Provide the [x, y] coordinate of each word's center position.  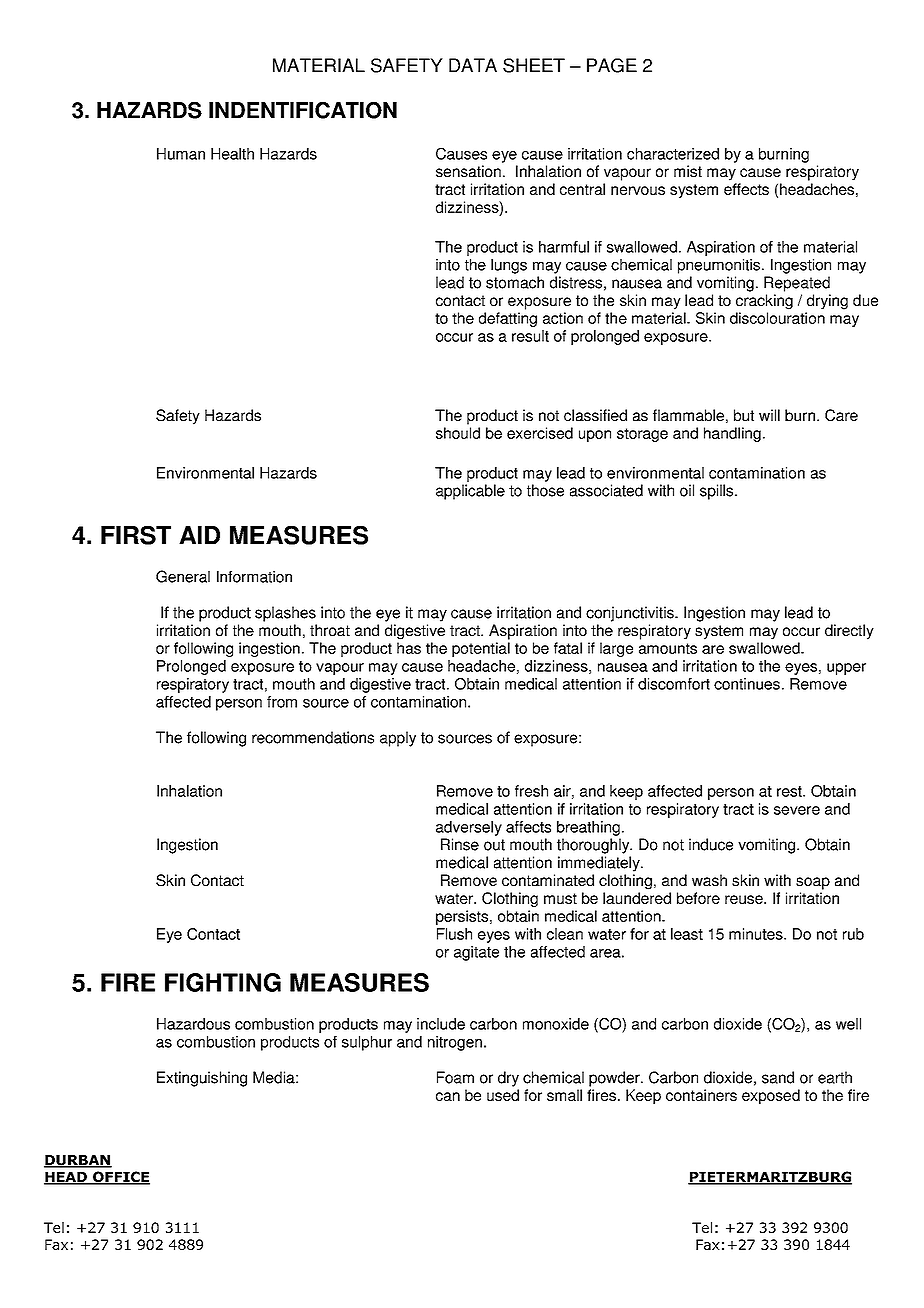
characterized [673, 154]
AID [199, 535]
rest [790, 791]
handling [732, 434]
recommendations [313, 737]
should [458, 433]
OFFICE [120, 1178]
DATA [473, 65]
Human [181, 154]
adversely [469, 828]
